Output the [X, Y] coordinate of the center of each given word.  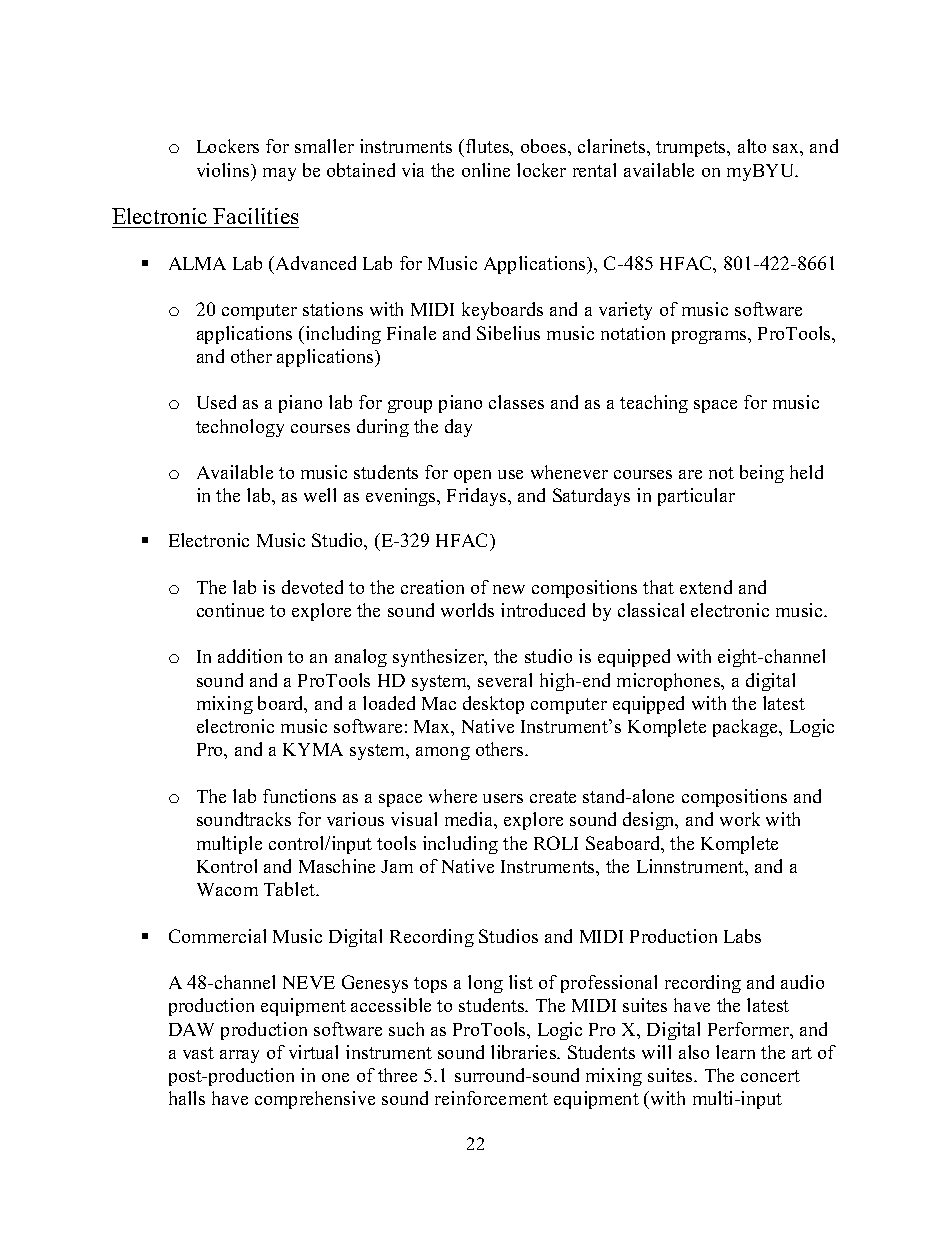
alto [752, 146]
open [472, 476]
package [746, 728]
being [762, 474]
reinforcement [491, 1098]
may [279, 174]
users [503, 798]
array [239, 1056]
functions [299, 796]
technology [240, 428]
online [486, 170]
